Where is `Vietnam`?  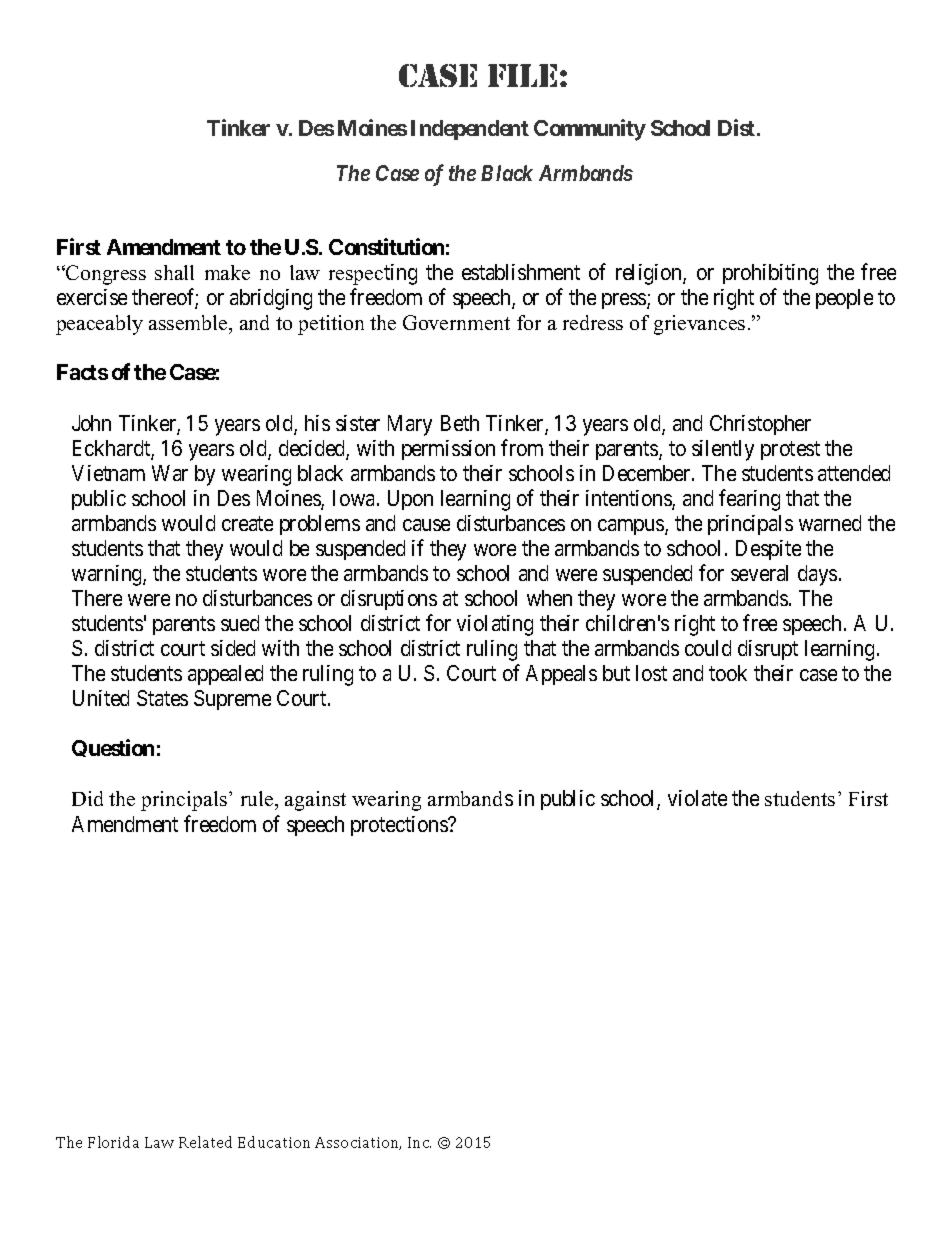
Vietnam is located at coordinates (108, 473).
